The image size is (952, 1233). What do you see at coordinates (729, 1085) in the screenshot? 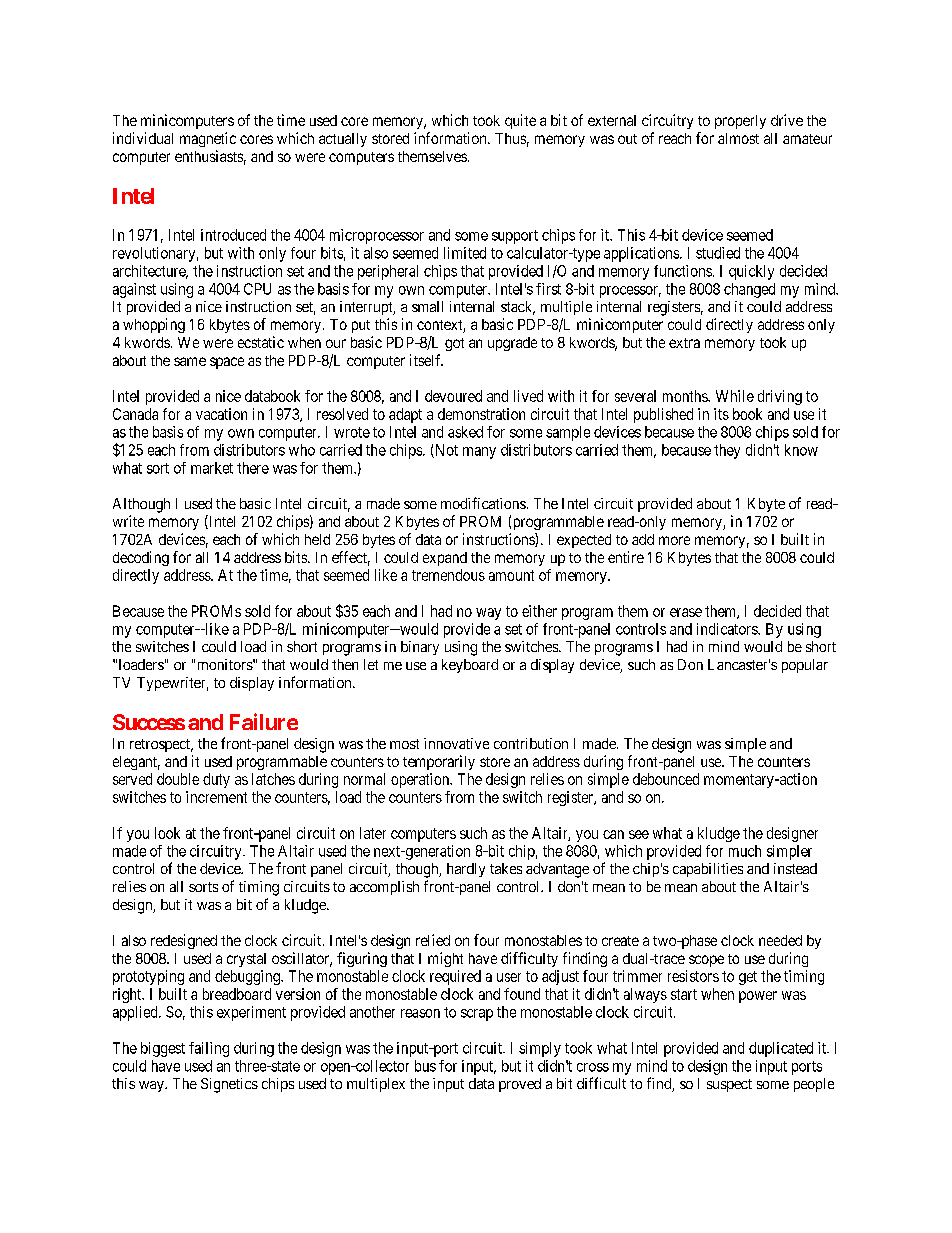
I see `suspect` at bounding box center [729, 1085].
